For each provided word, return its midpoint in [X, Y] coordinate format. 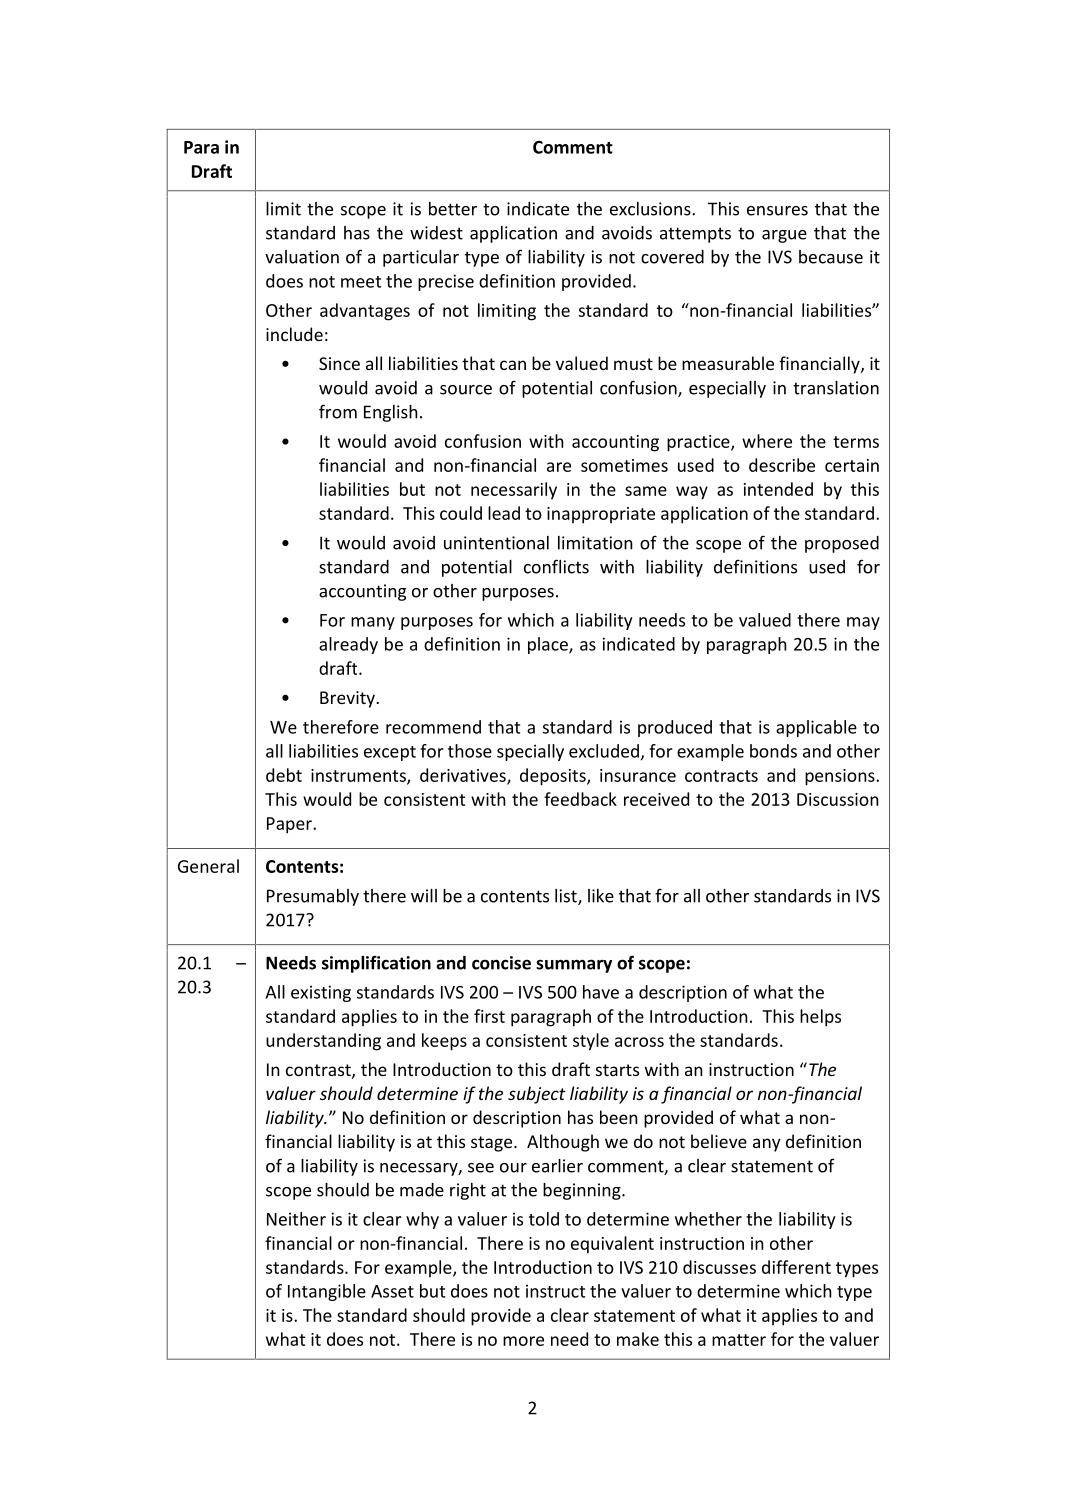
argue [784, 236]
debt [284, 775]
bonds [773, 751]
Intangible [327, 1292]
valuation [302, 257]
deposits [554, 777]
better [453, 209]
